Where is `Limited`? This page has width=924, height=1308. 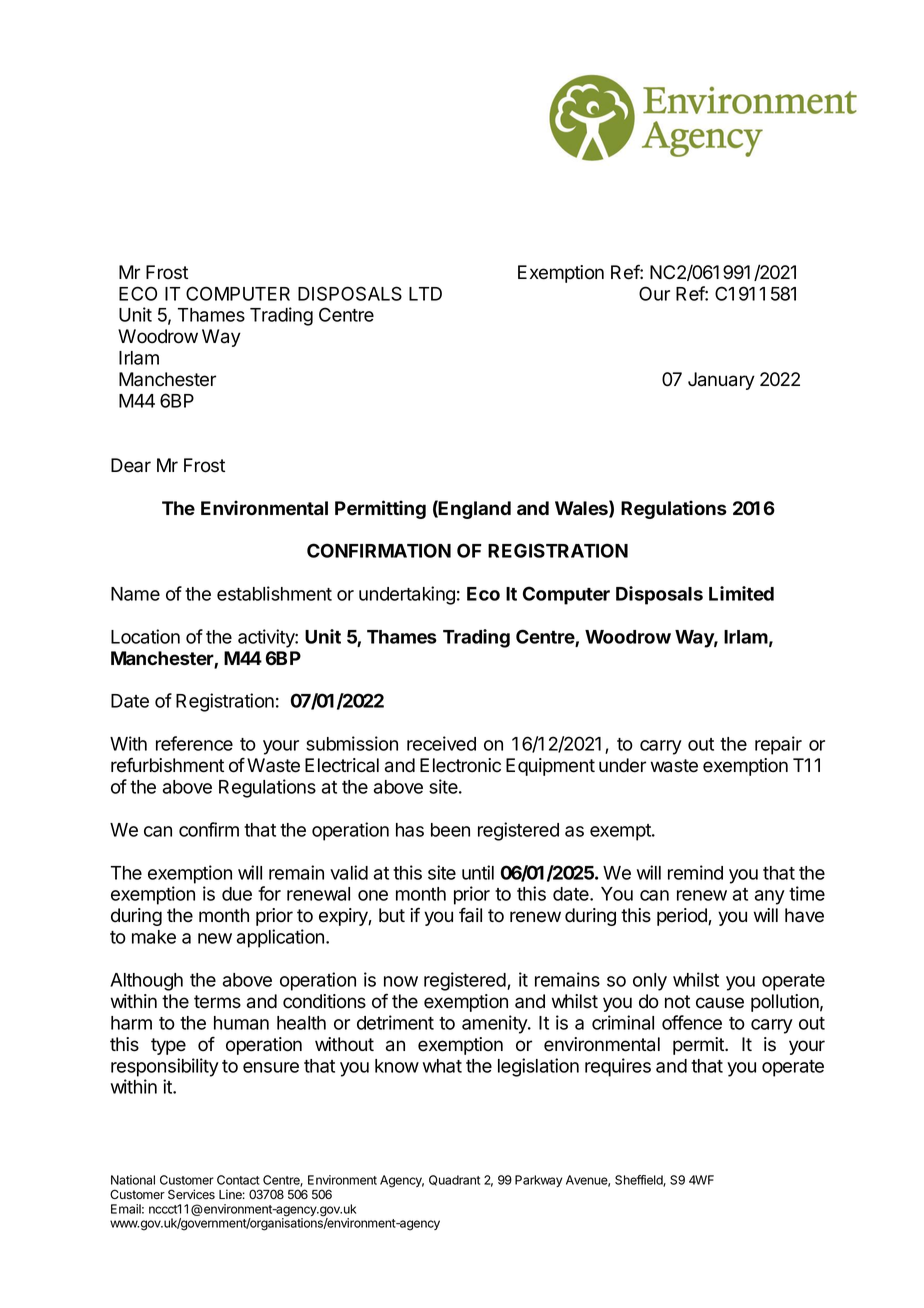
Limited is located at coordinates (741, 593).
